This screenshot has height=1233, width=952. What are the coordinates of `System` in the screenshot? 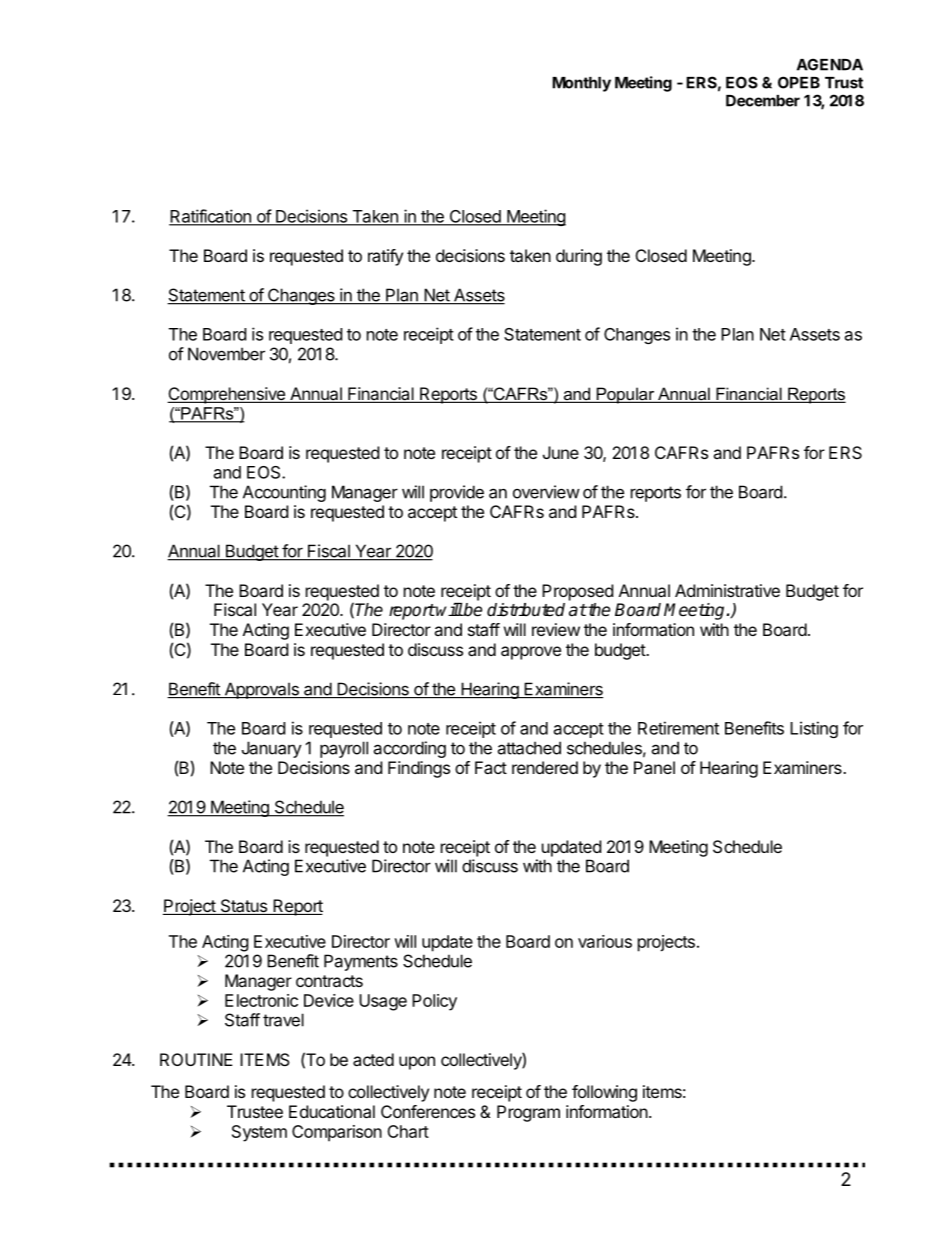 It's located at (259, 1133).
